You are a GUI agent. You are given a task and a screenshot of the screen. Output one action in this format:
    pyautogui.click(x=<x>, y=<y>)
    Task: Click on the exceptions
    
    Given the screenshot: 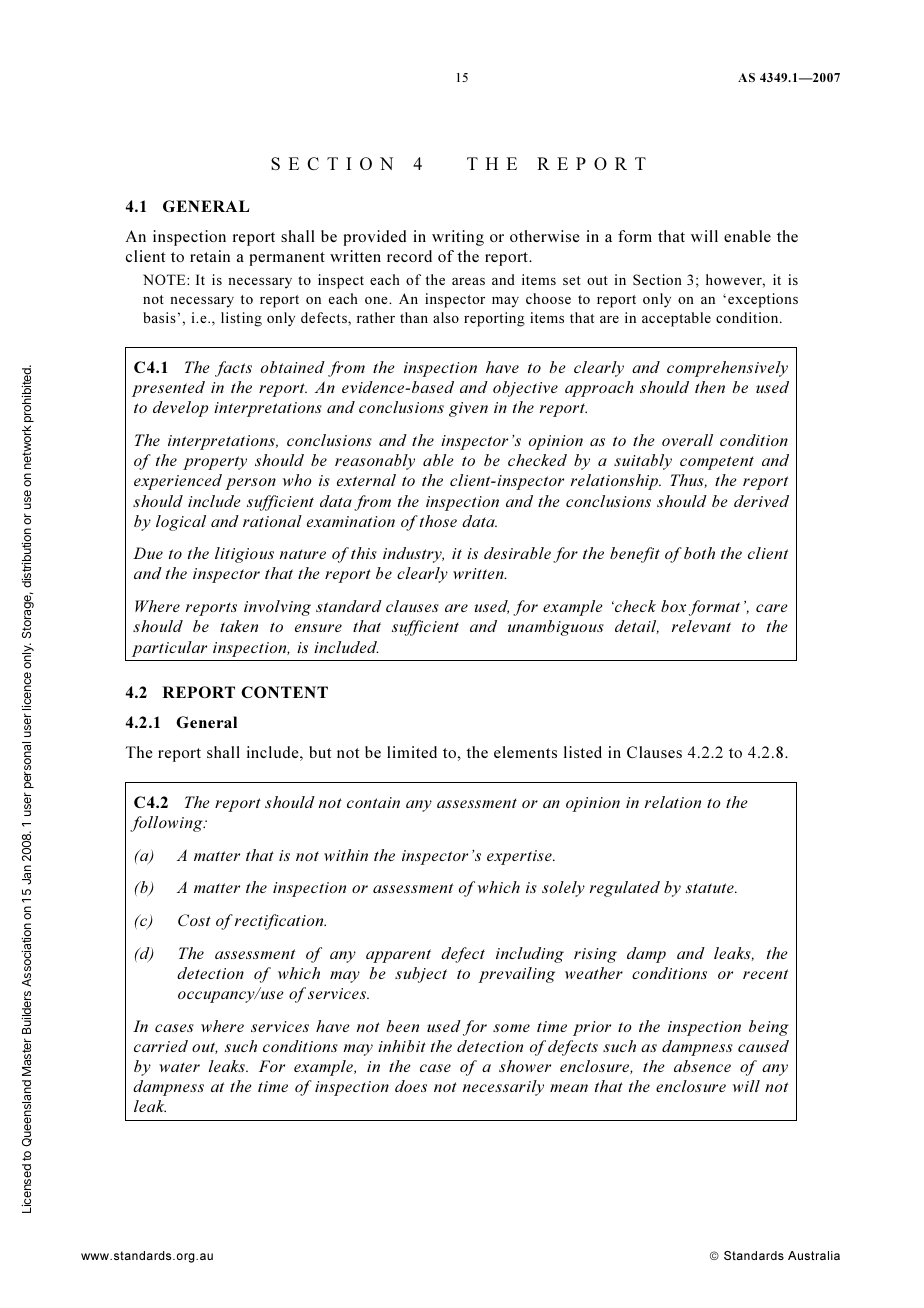 What is the action you would take?
    pyautogui.click(x=763, y=300)
